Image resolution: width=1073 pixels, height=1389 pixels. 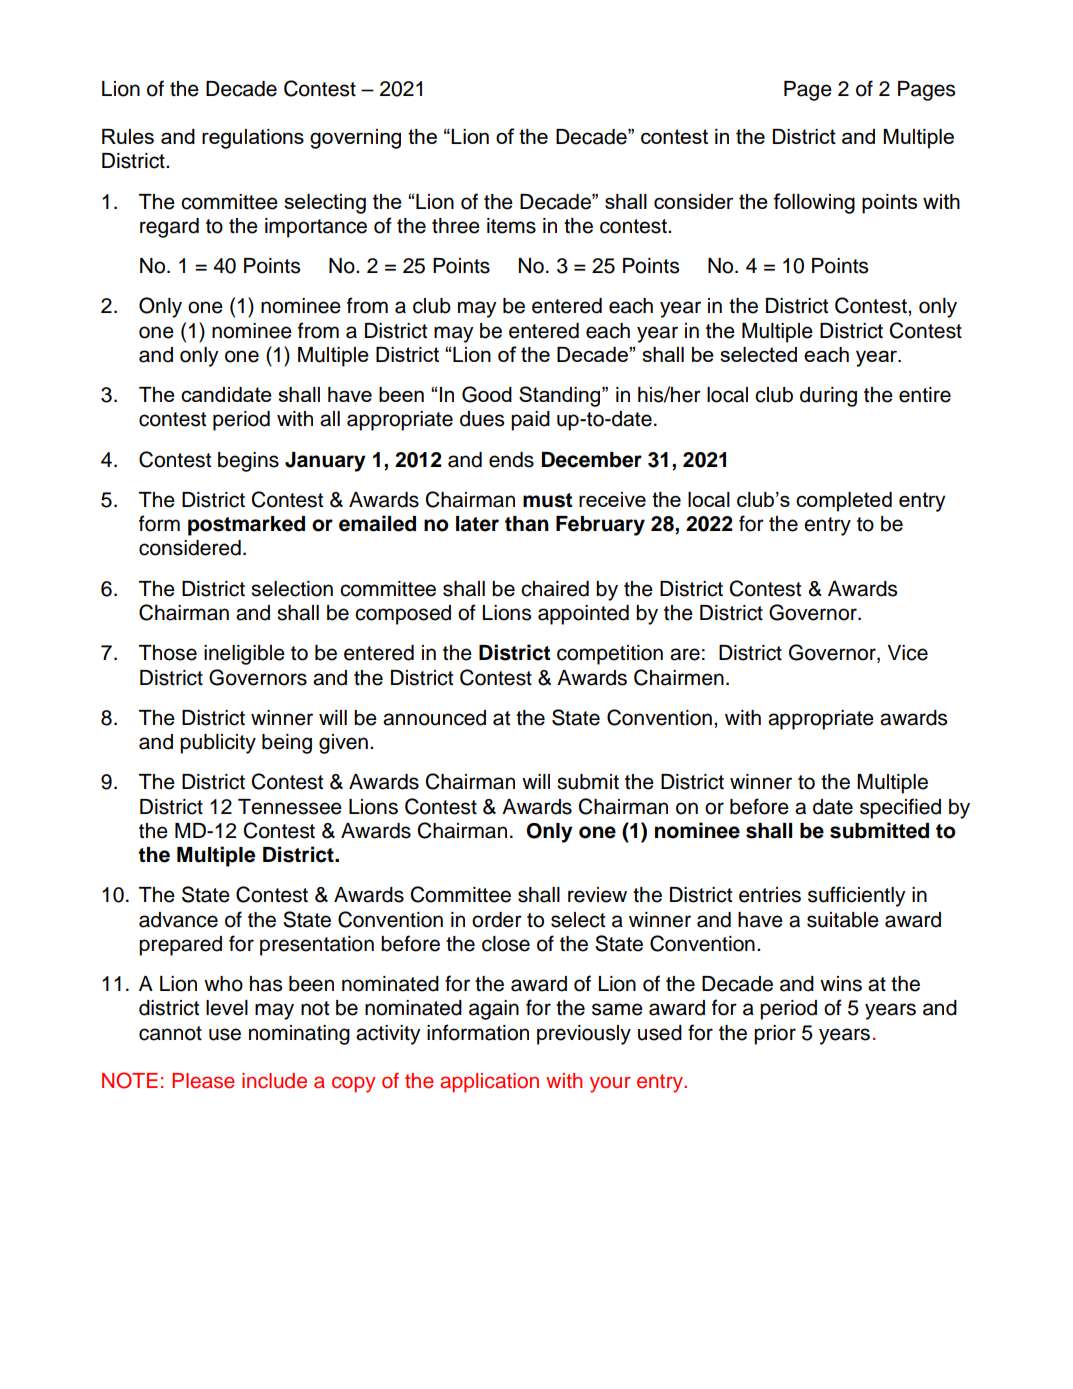 What do you see at coordinates (900, 808) in the page?
I see `specified` at bounding box center [900, 808].
